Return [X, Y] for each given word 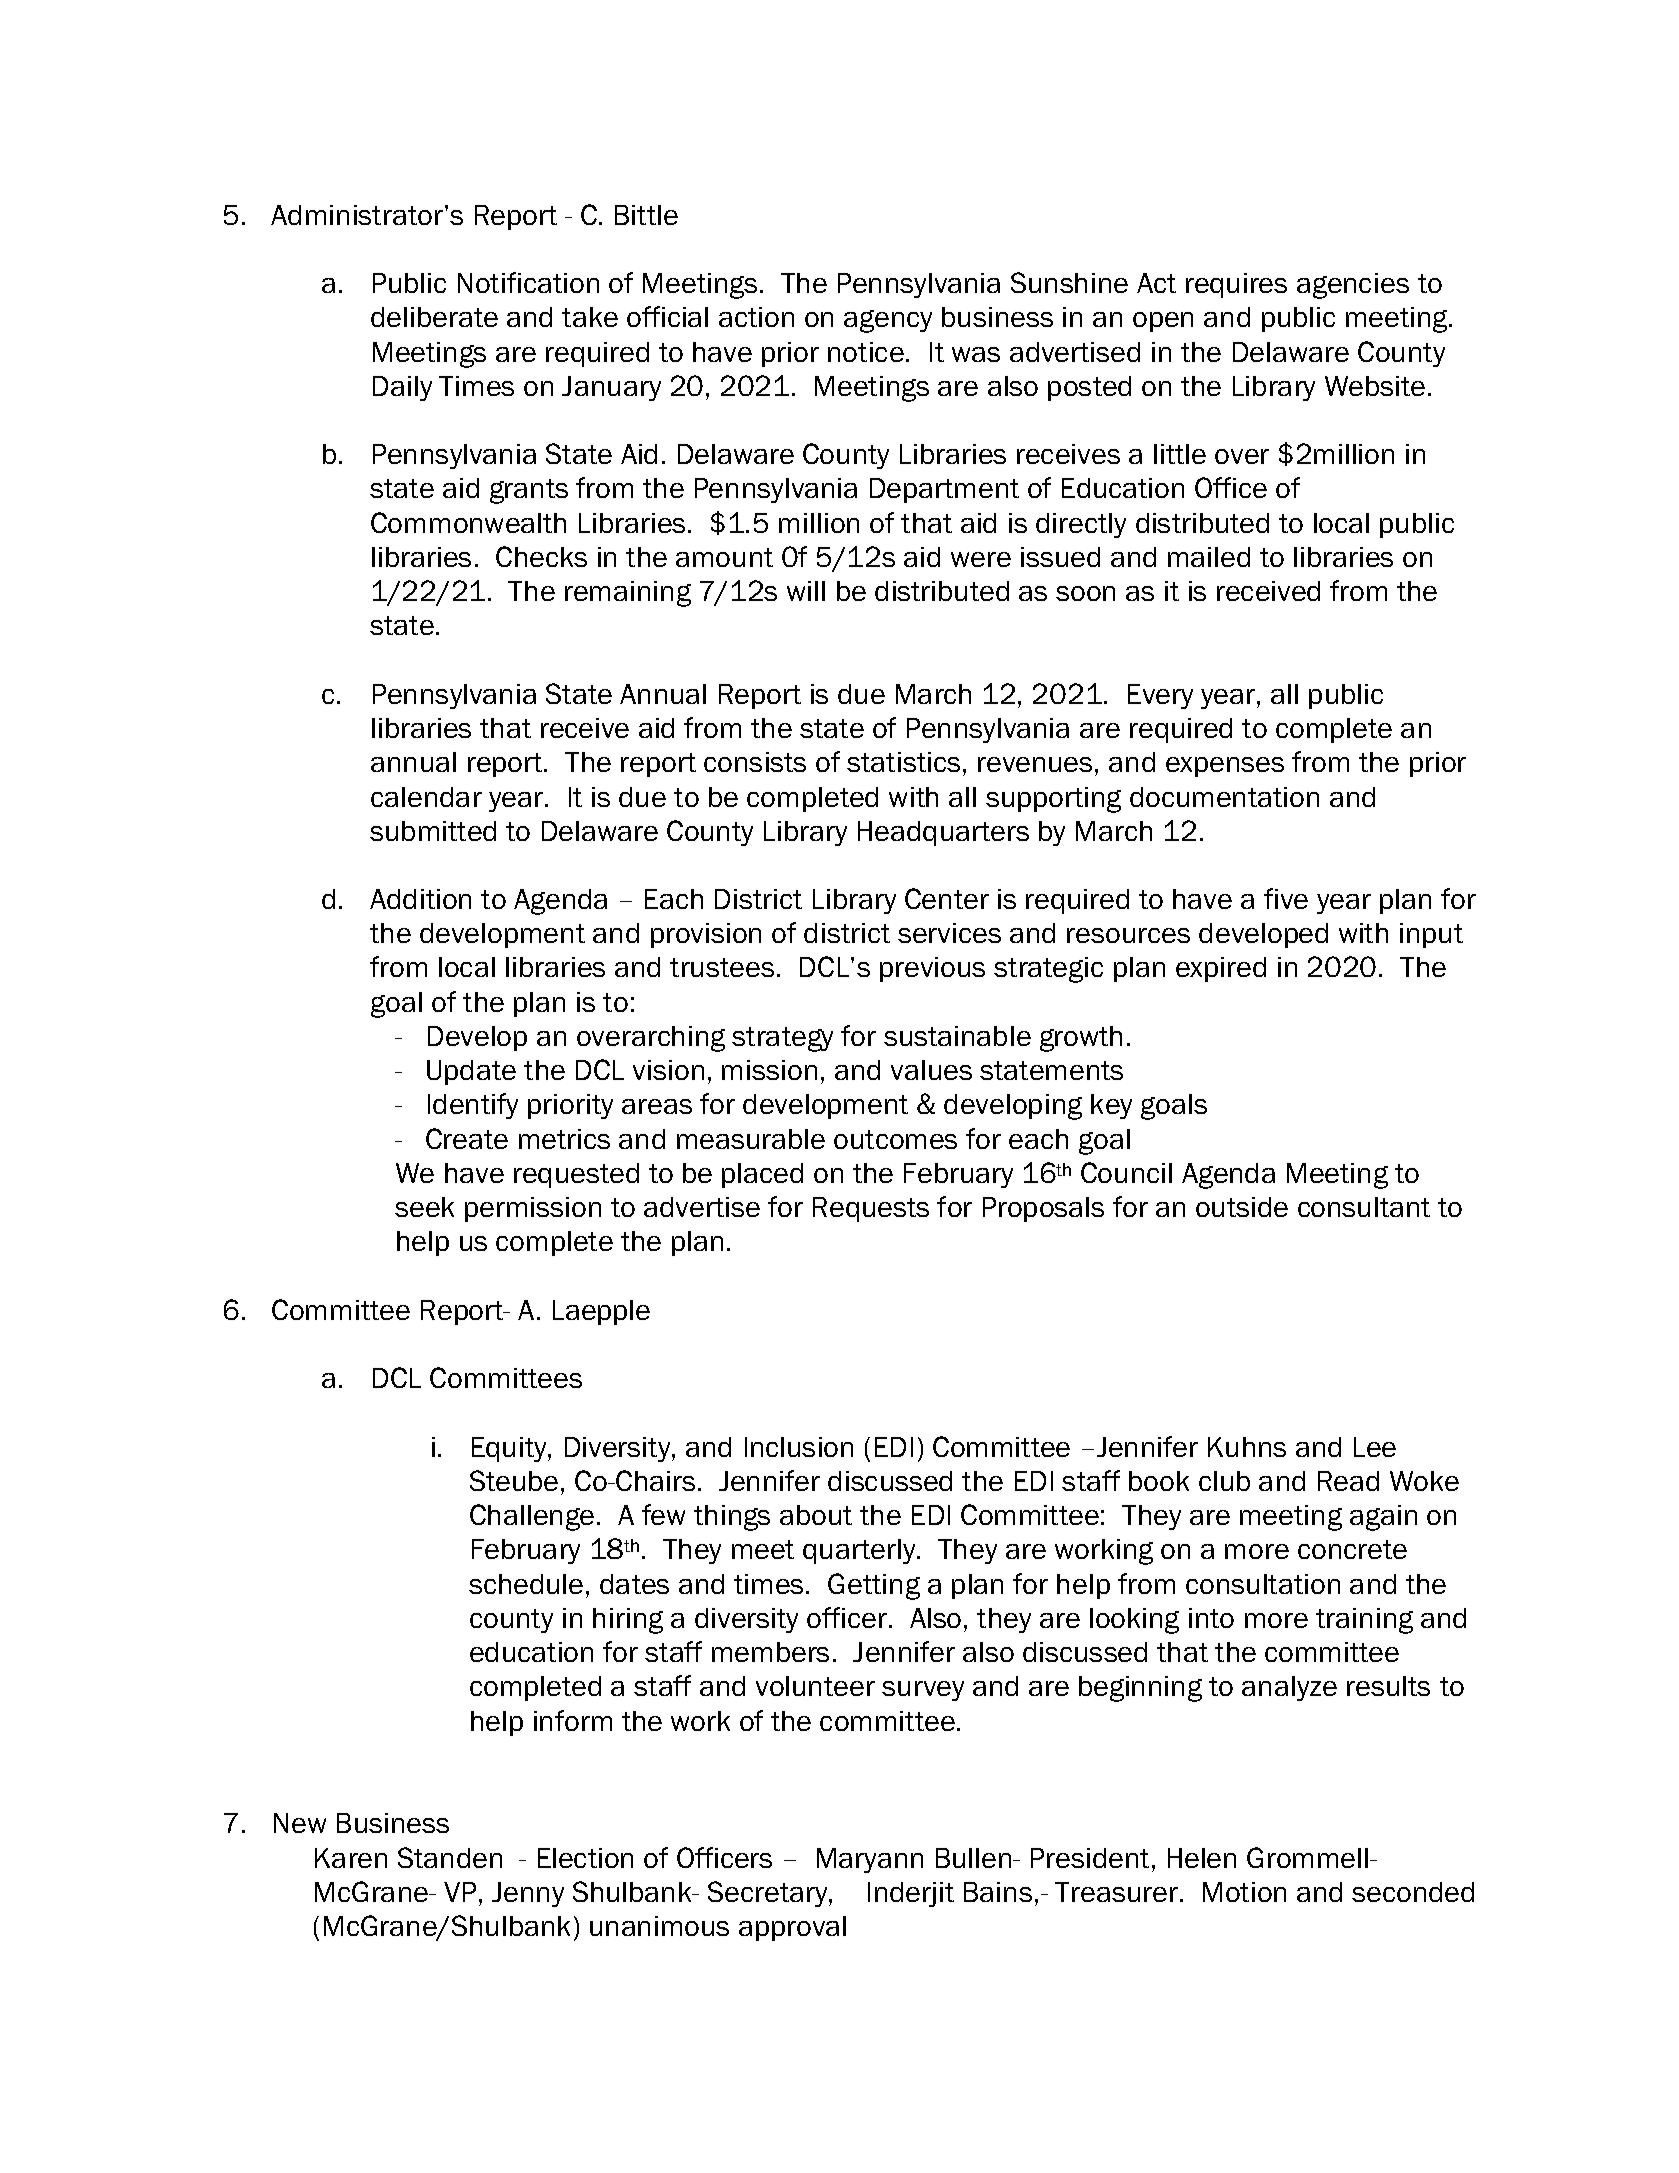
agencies [1353, 286]
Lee [1375, 1447]
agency [888, 321]
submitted [433, 831]
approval [792, 1928]
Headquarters [943, 833]
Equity [510, 1449]
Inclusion [799, 1447]
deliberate [434, 317]
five [1286, 898]
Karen [351, 1858]
